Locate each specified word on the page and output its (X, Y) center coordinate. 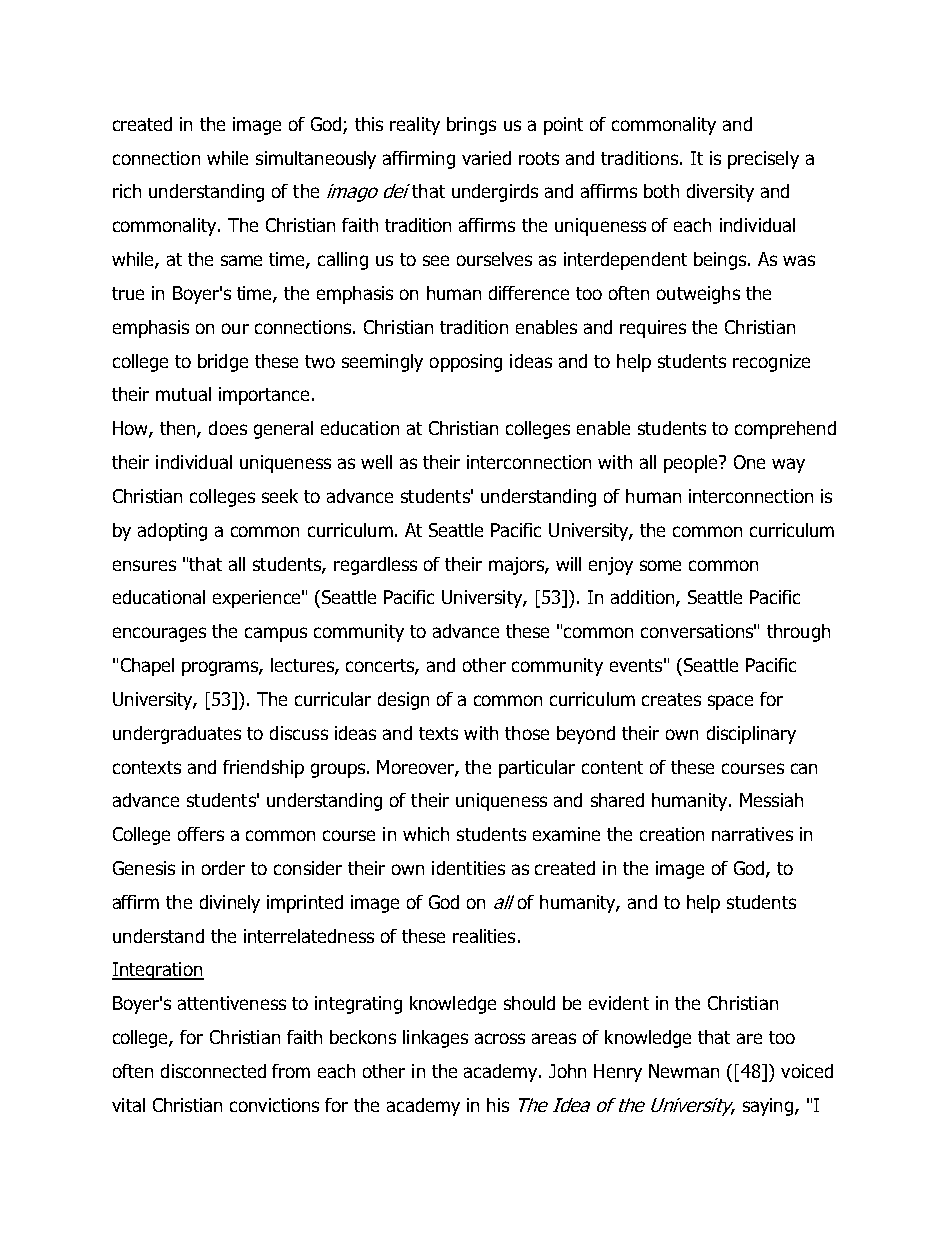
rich (127, 191)
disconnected (213, 1071)
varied (486, 158)
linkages (435, 1039)
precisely (763, 160)
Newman (684, 1071)
